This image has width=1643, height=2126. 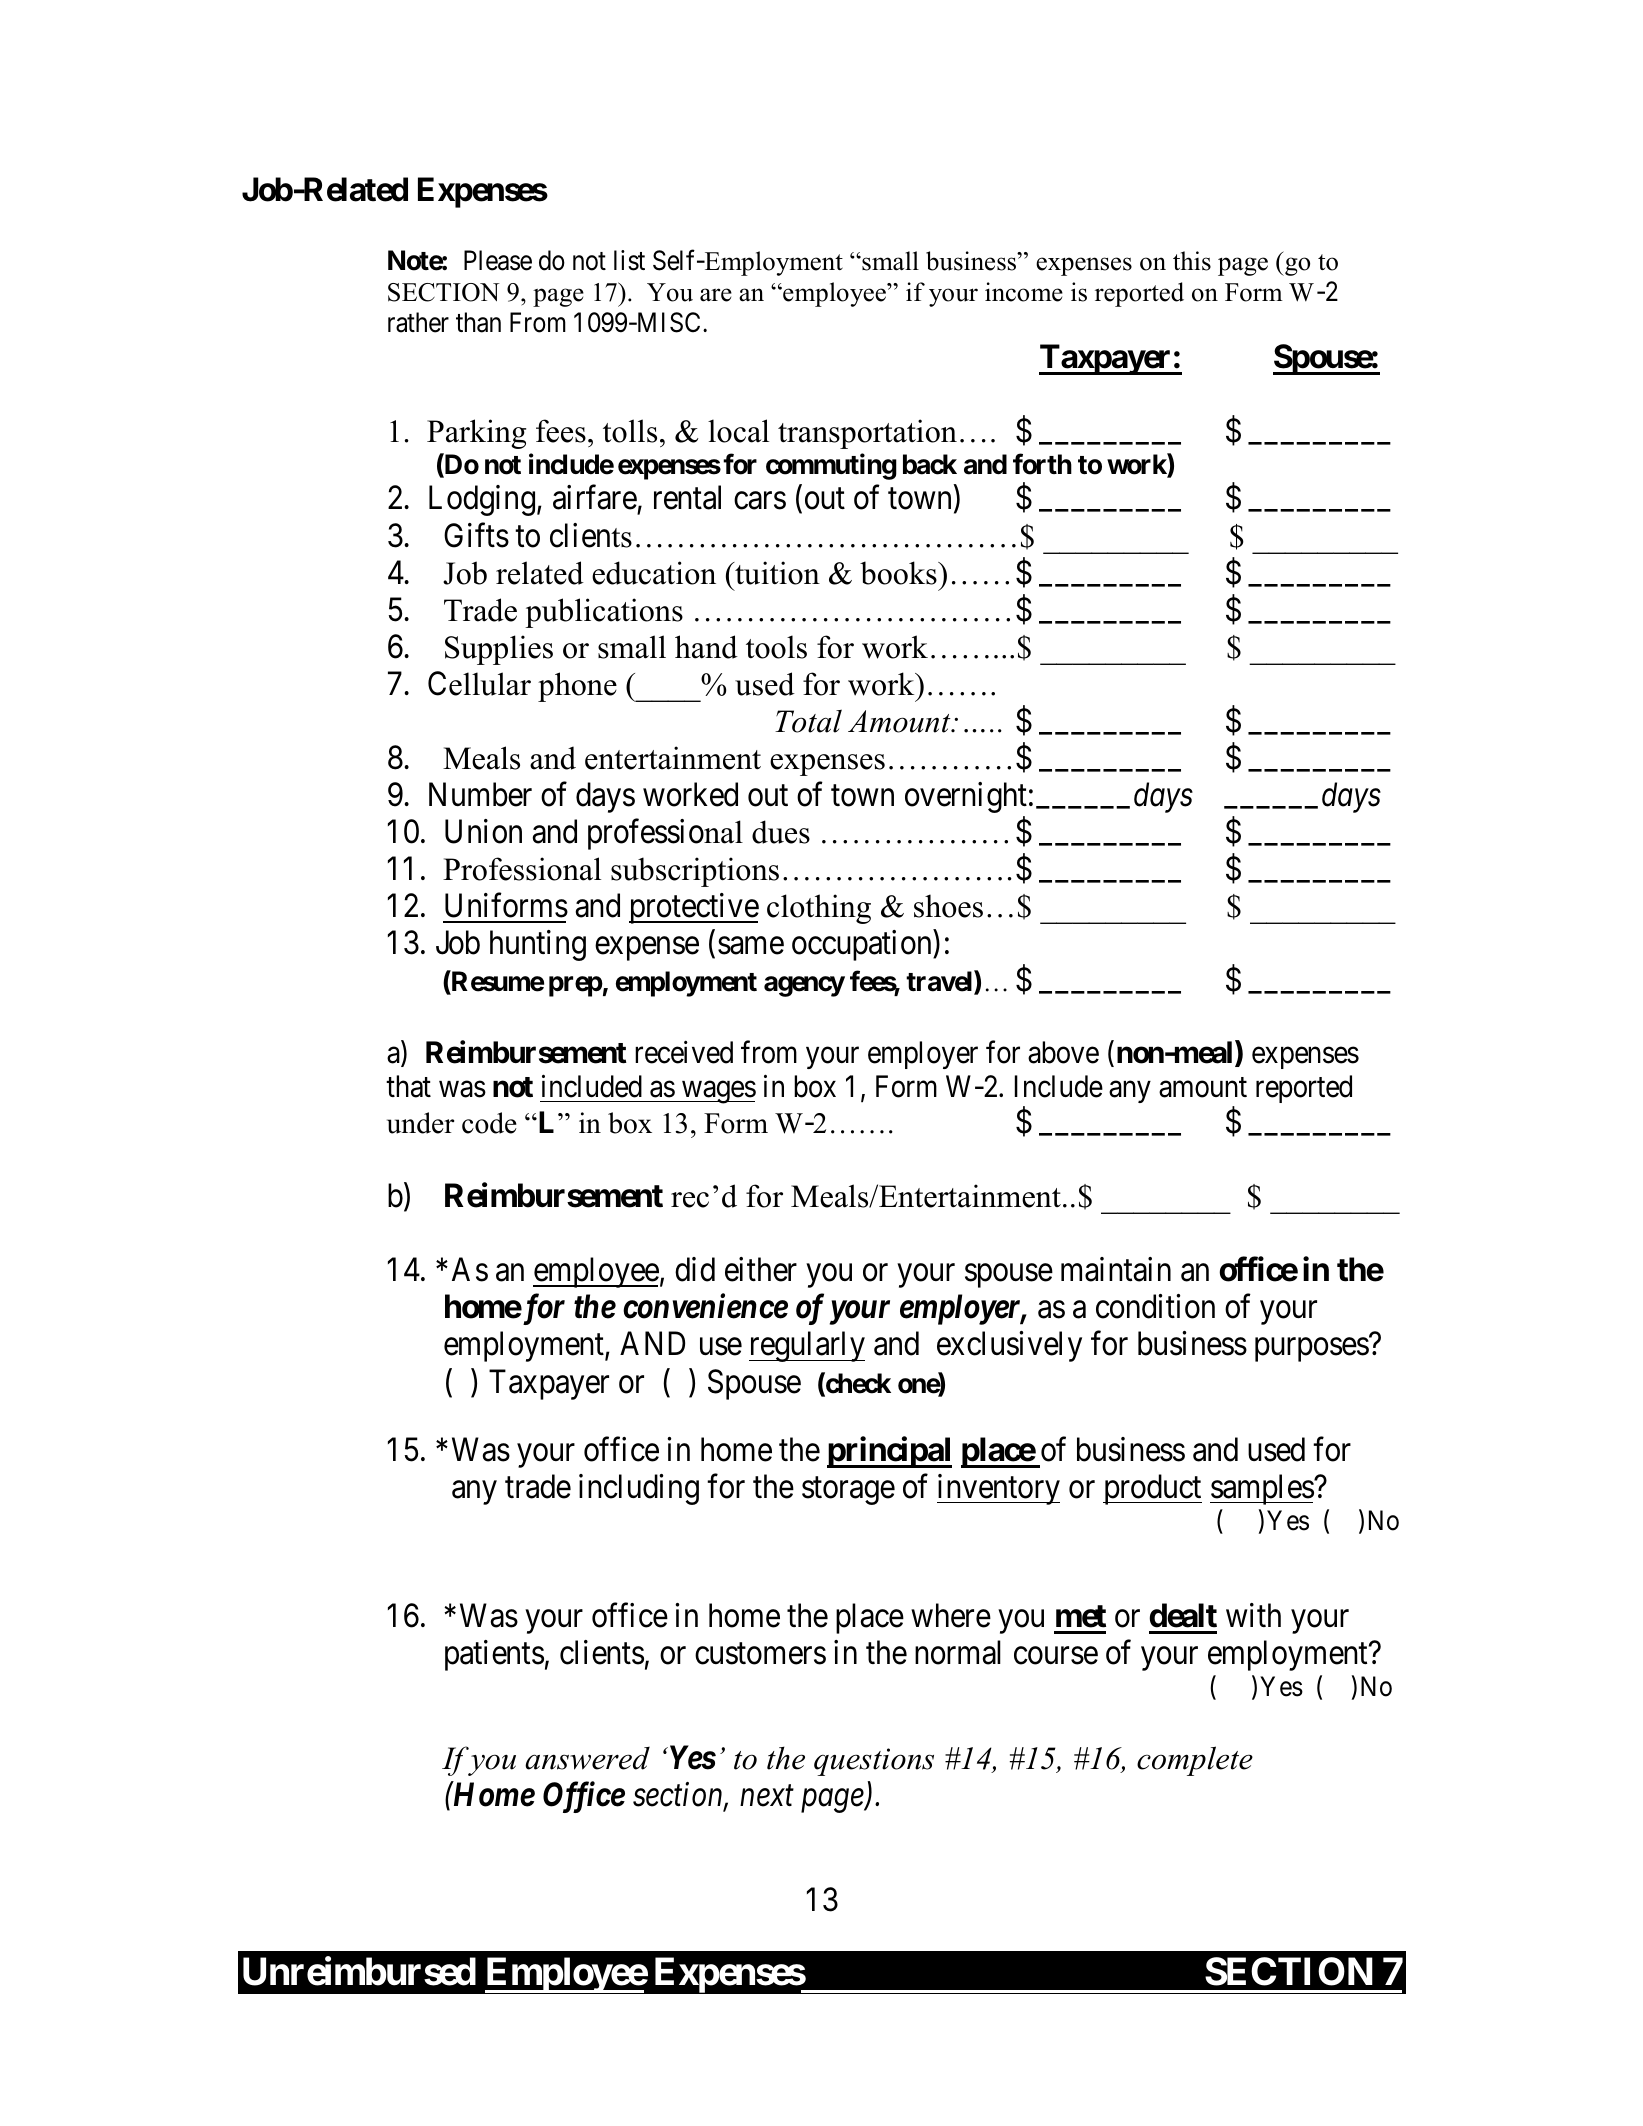 What do you see at coordinates (867, 434) in the image?
I see `transportation` at bounding box center [867, 434].
